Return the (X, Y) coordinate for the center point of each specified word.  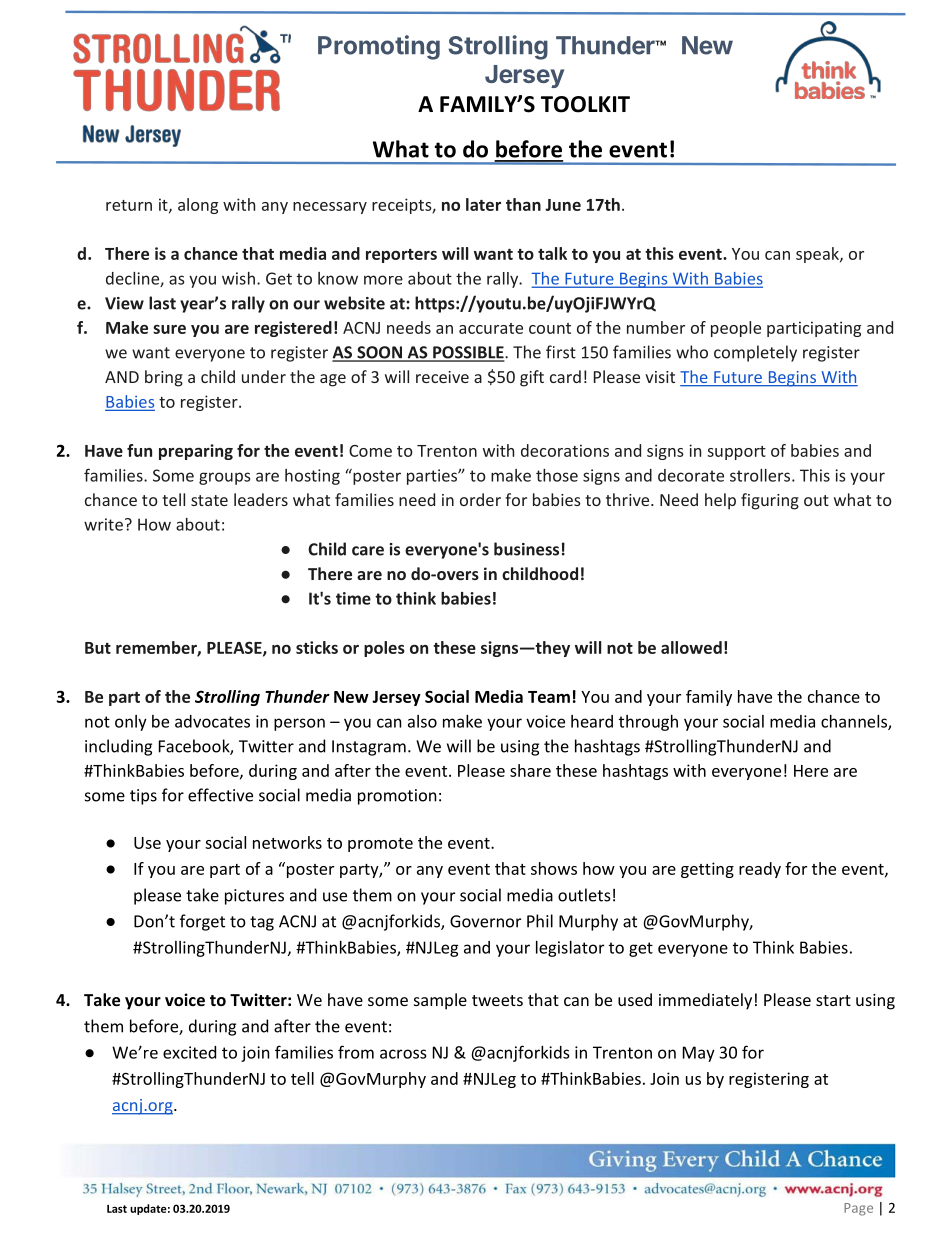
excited (189, 1052)
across (403, 1054)
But (98, 648)
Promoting (379, 47)
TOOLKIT (585, 104)
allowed (691, 647)
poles (384, 649)
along (198, 206)
